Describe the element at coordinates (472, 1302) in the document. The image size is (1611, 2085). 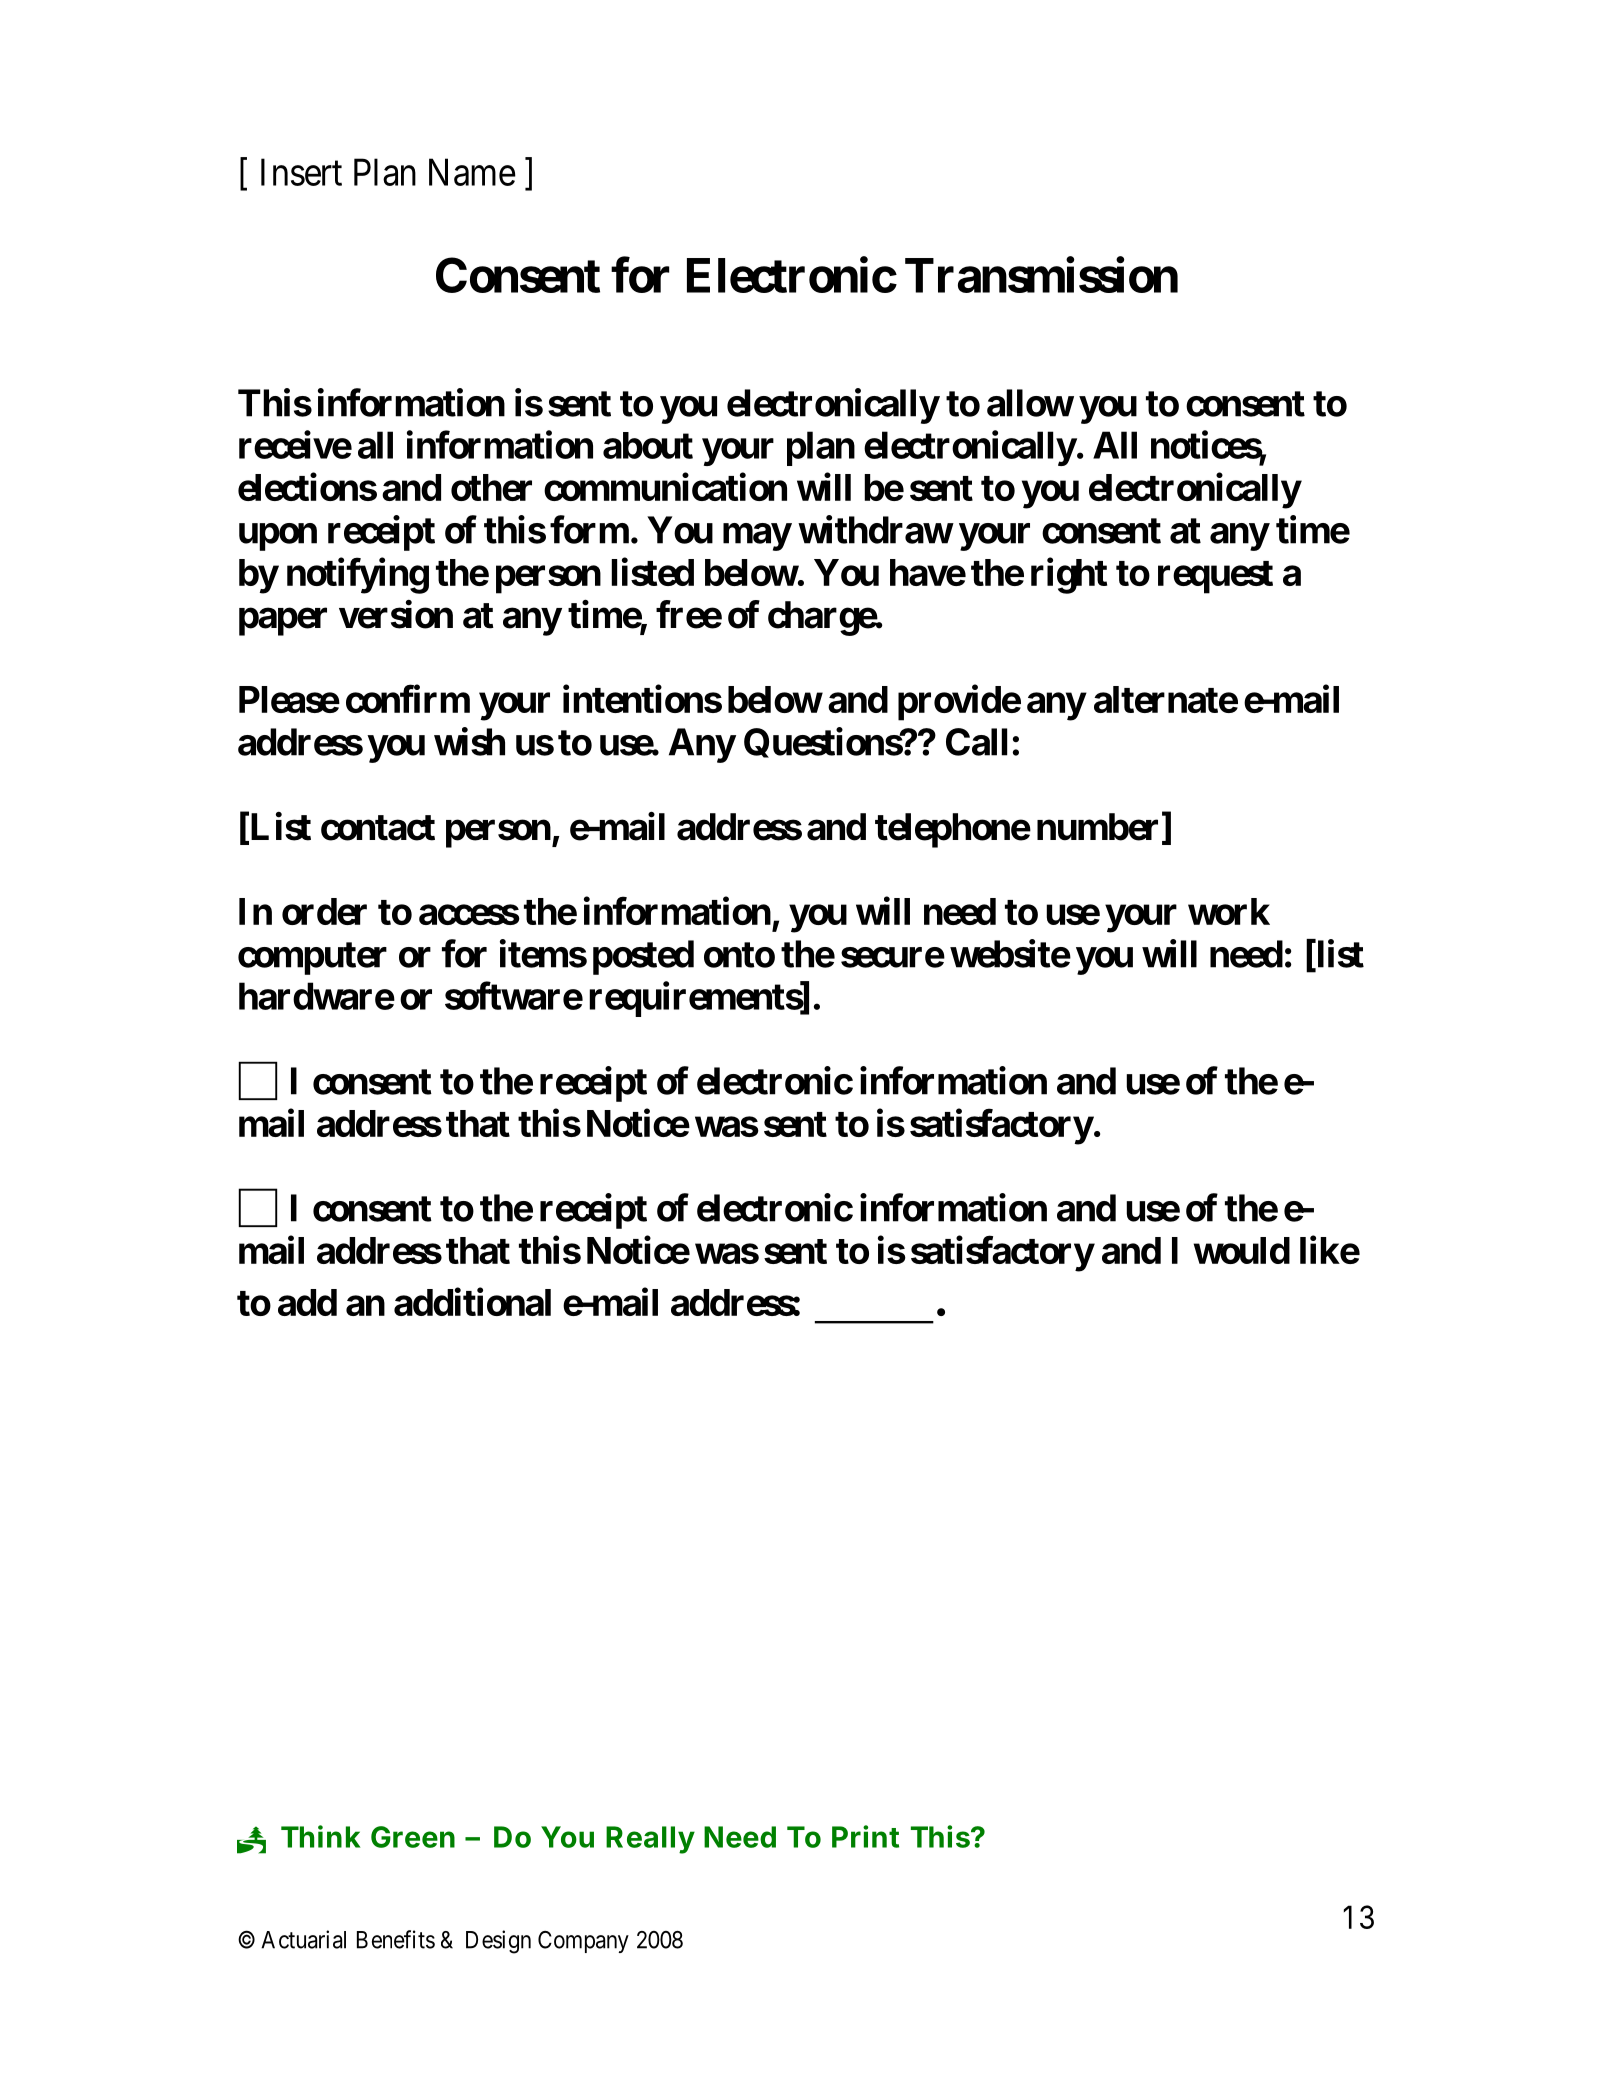
I see `additional` at that location.
